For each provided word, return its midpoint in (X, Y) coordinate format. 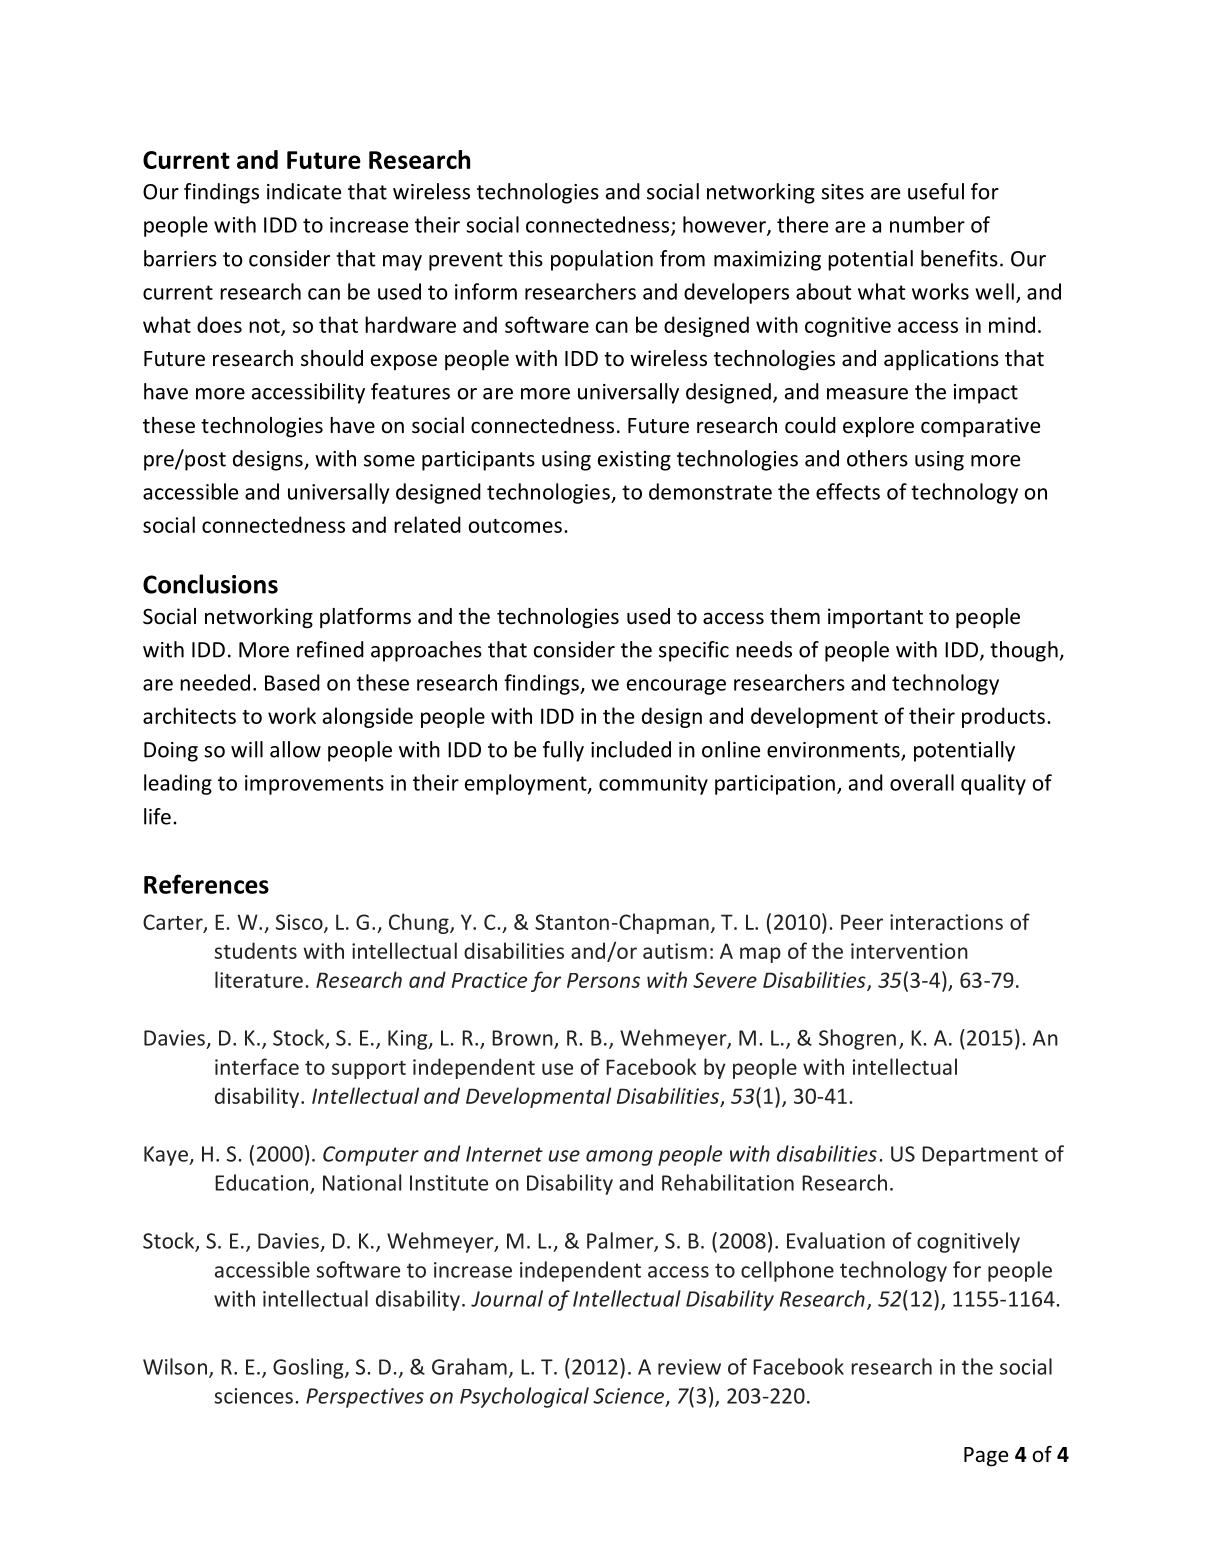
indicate (304, 191)
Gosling (309, 1368)
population (602, 260)
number (927, 224)
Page (986, 1457)
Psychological (524, 1397)
